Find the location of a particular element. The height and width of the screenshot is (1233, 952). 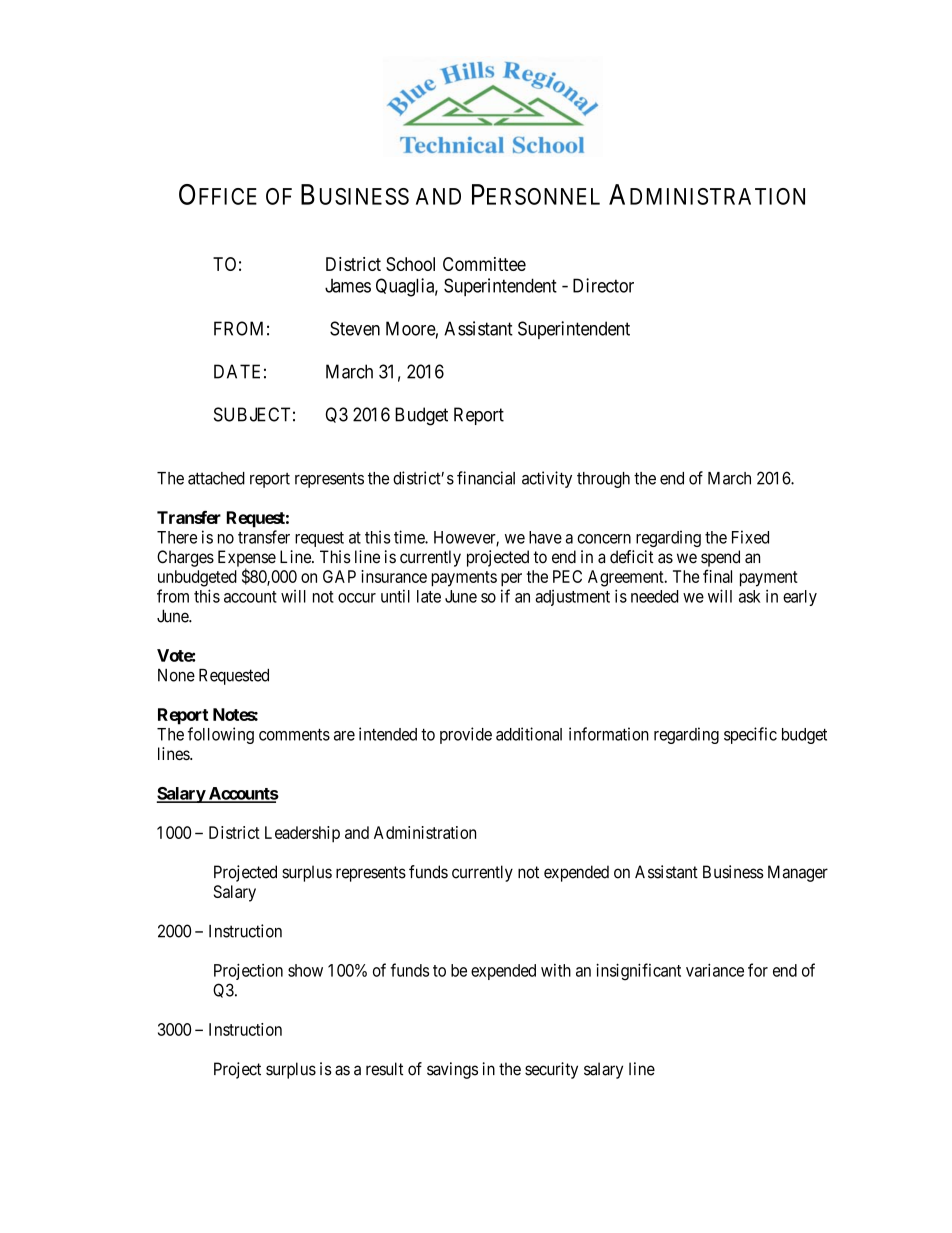

Fixed is located at coordinates (750, 537).
